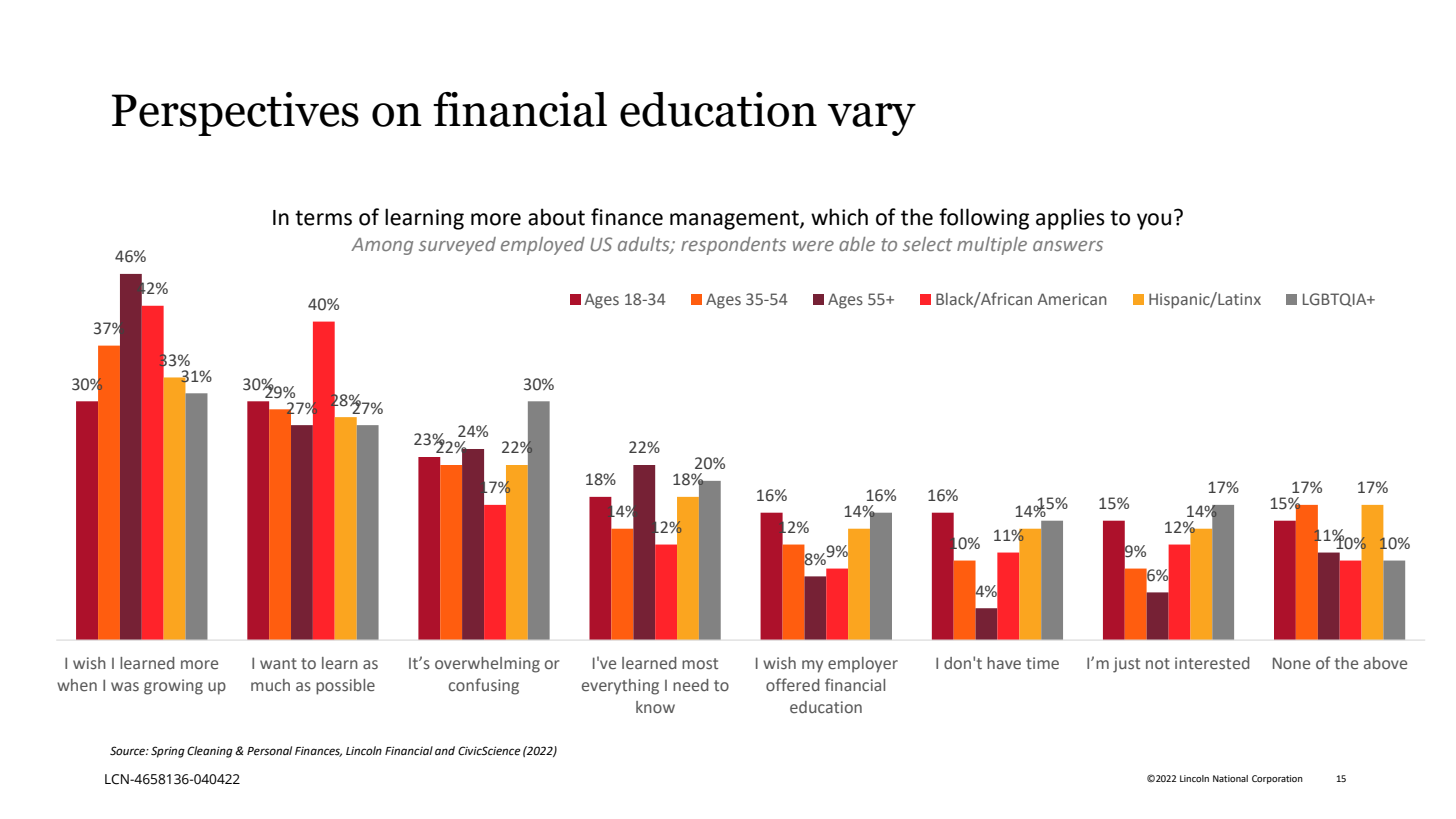  I want to click on LGBTQIA, so click(1336, 300).
